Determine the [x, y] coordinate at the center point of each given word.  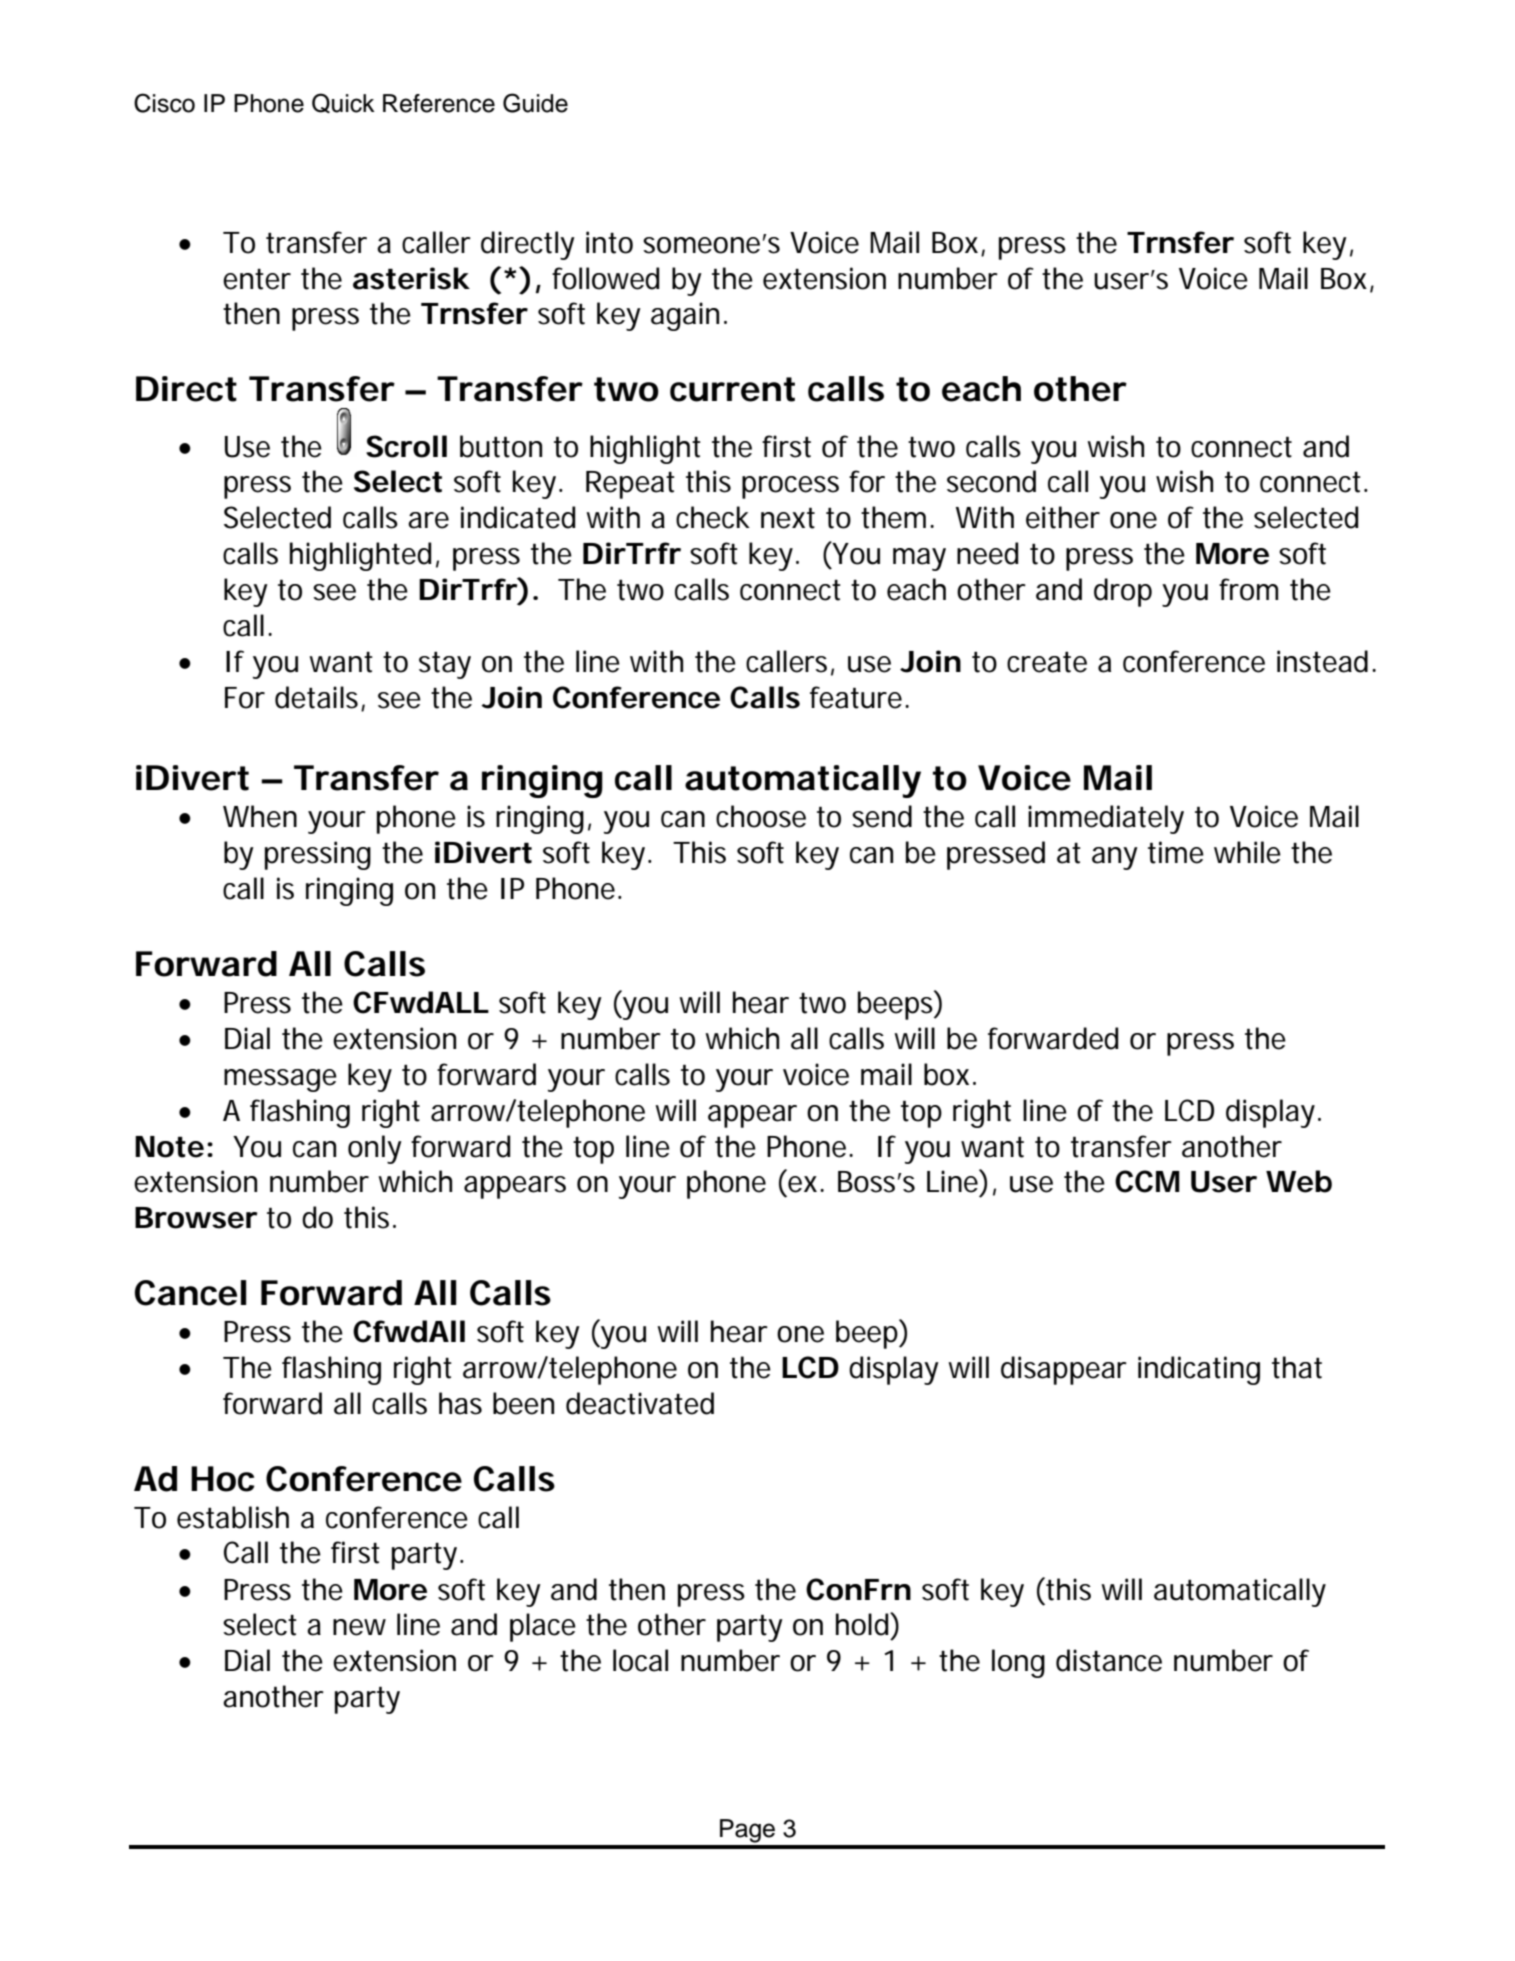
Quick [343, 103]
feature [856, 697]
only [375, 1149]
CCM [1147, 1181]
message [280, 1080]
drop [1123, 592]
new [359, 1627]
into [609, 242]
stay [445, 665]
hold [863, 1624]
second [991, 481]
